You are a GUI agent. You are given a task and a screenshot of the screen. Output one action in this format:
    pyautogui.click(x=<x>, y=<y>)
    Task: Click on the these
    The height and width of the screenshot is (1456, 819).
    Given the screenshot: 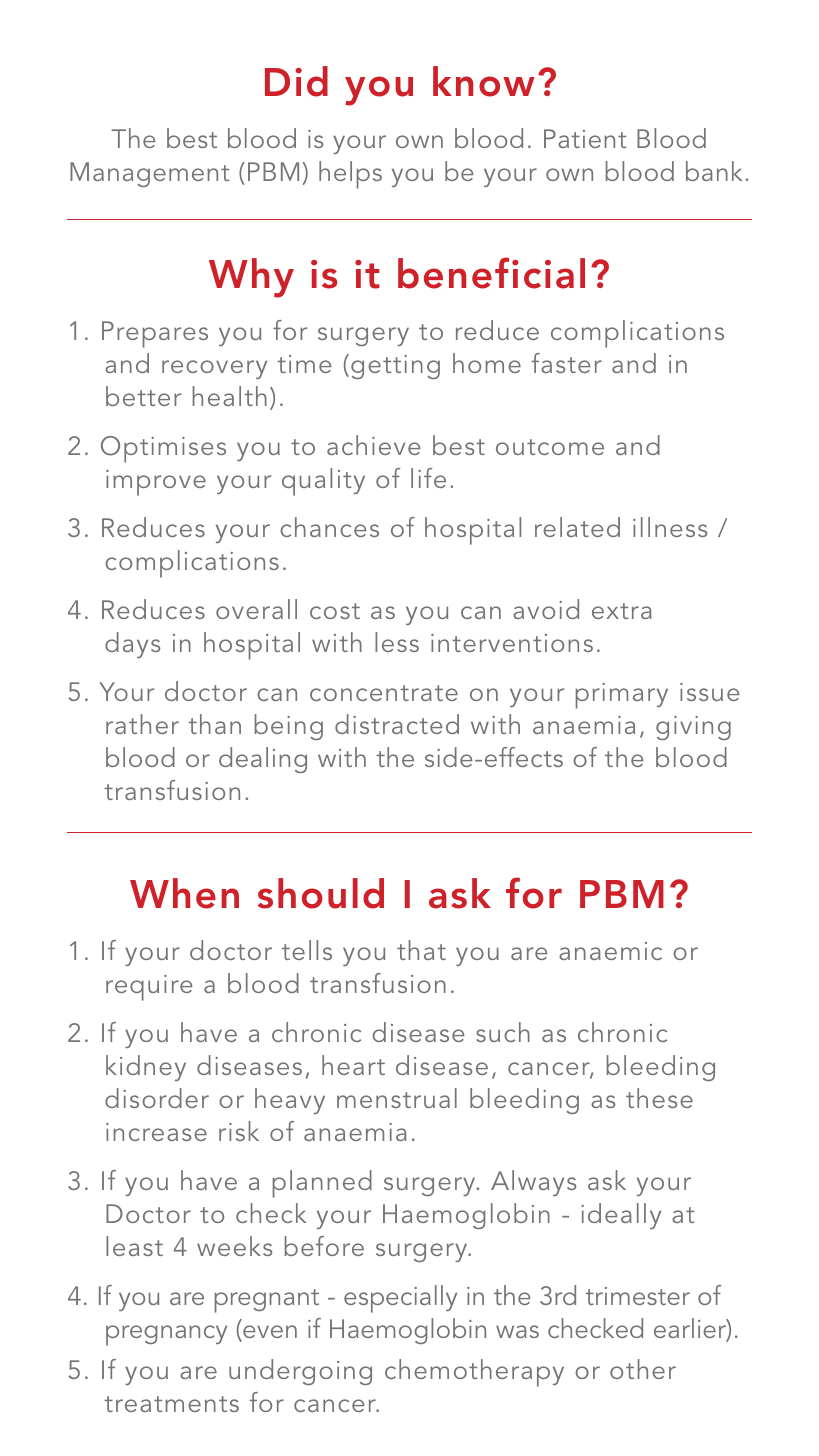 What is the action you would take?
    pyautogui.click(x=659, y=1098)
